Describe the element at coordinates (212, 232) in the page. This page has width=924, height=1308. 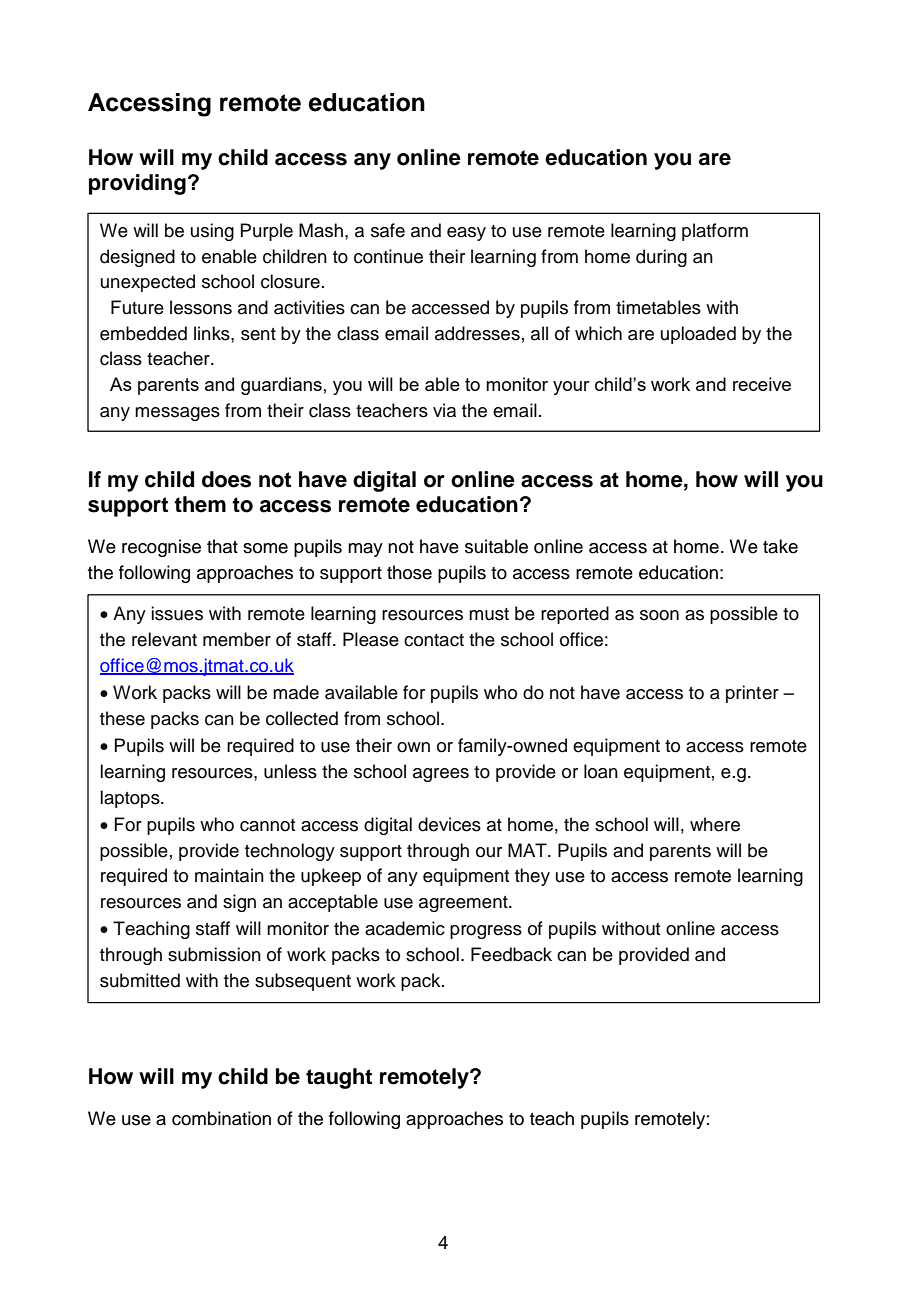
I see `using` at that location.
